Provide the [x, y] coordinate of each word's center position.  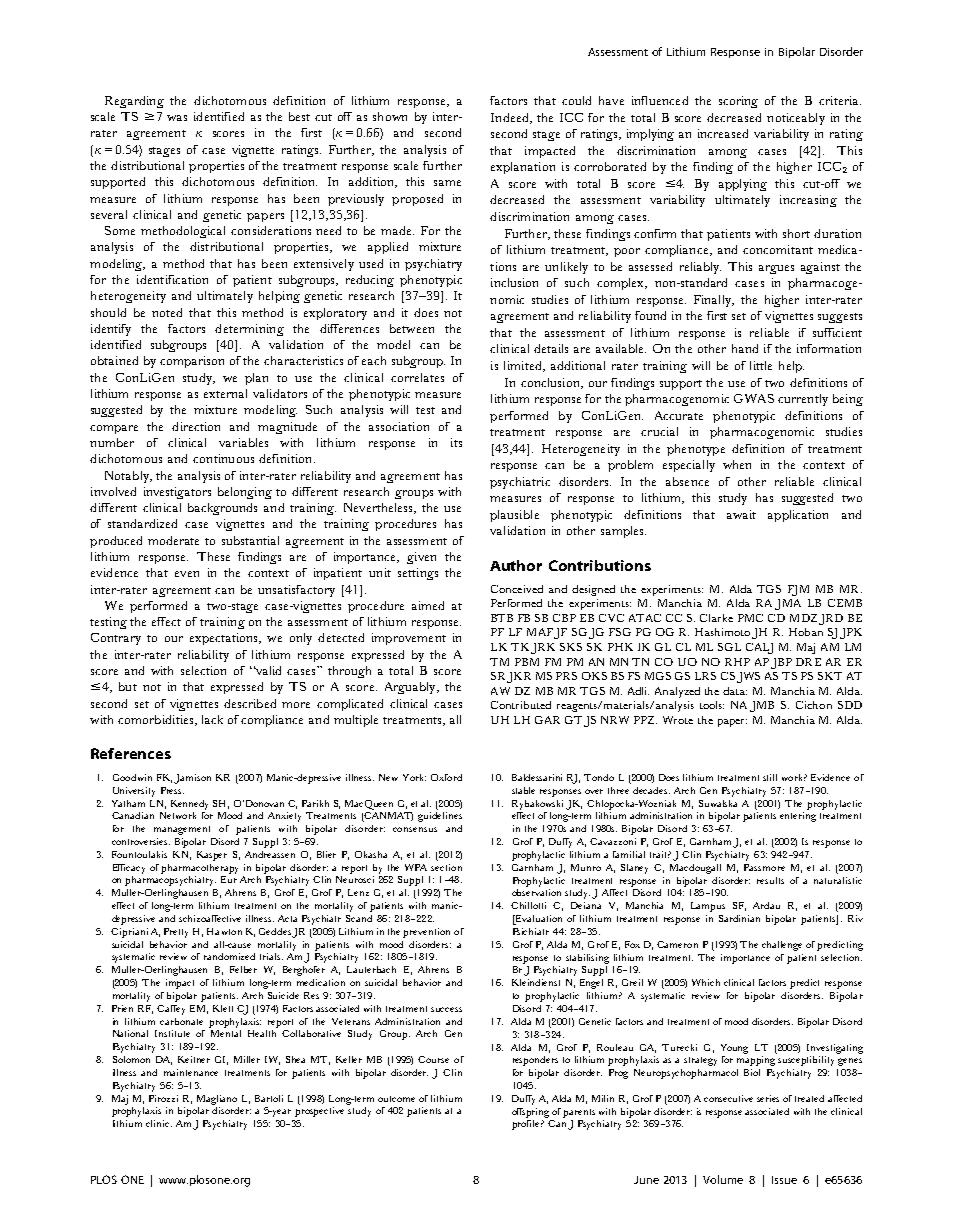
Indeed [511, 118]
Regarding [134, 102]
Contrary [116, 639]
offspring [530, 1113]
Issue [784, 1180]
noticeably [796, 119]
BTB [502, 618]
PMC [750, 618]
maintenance [191, 1072]
